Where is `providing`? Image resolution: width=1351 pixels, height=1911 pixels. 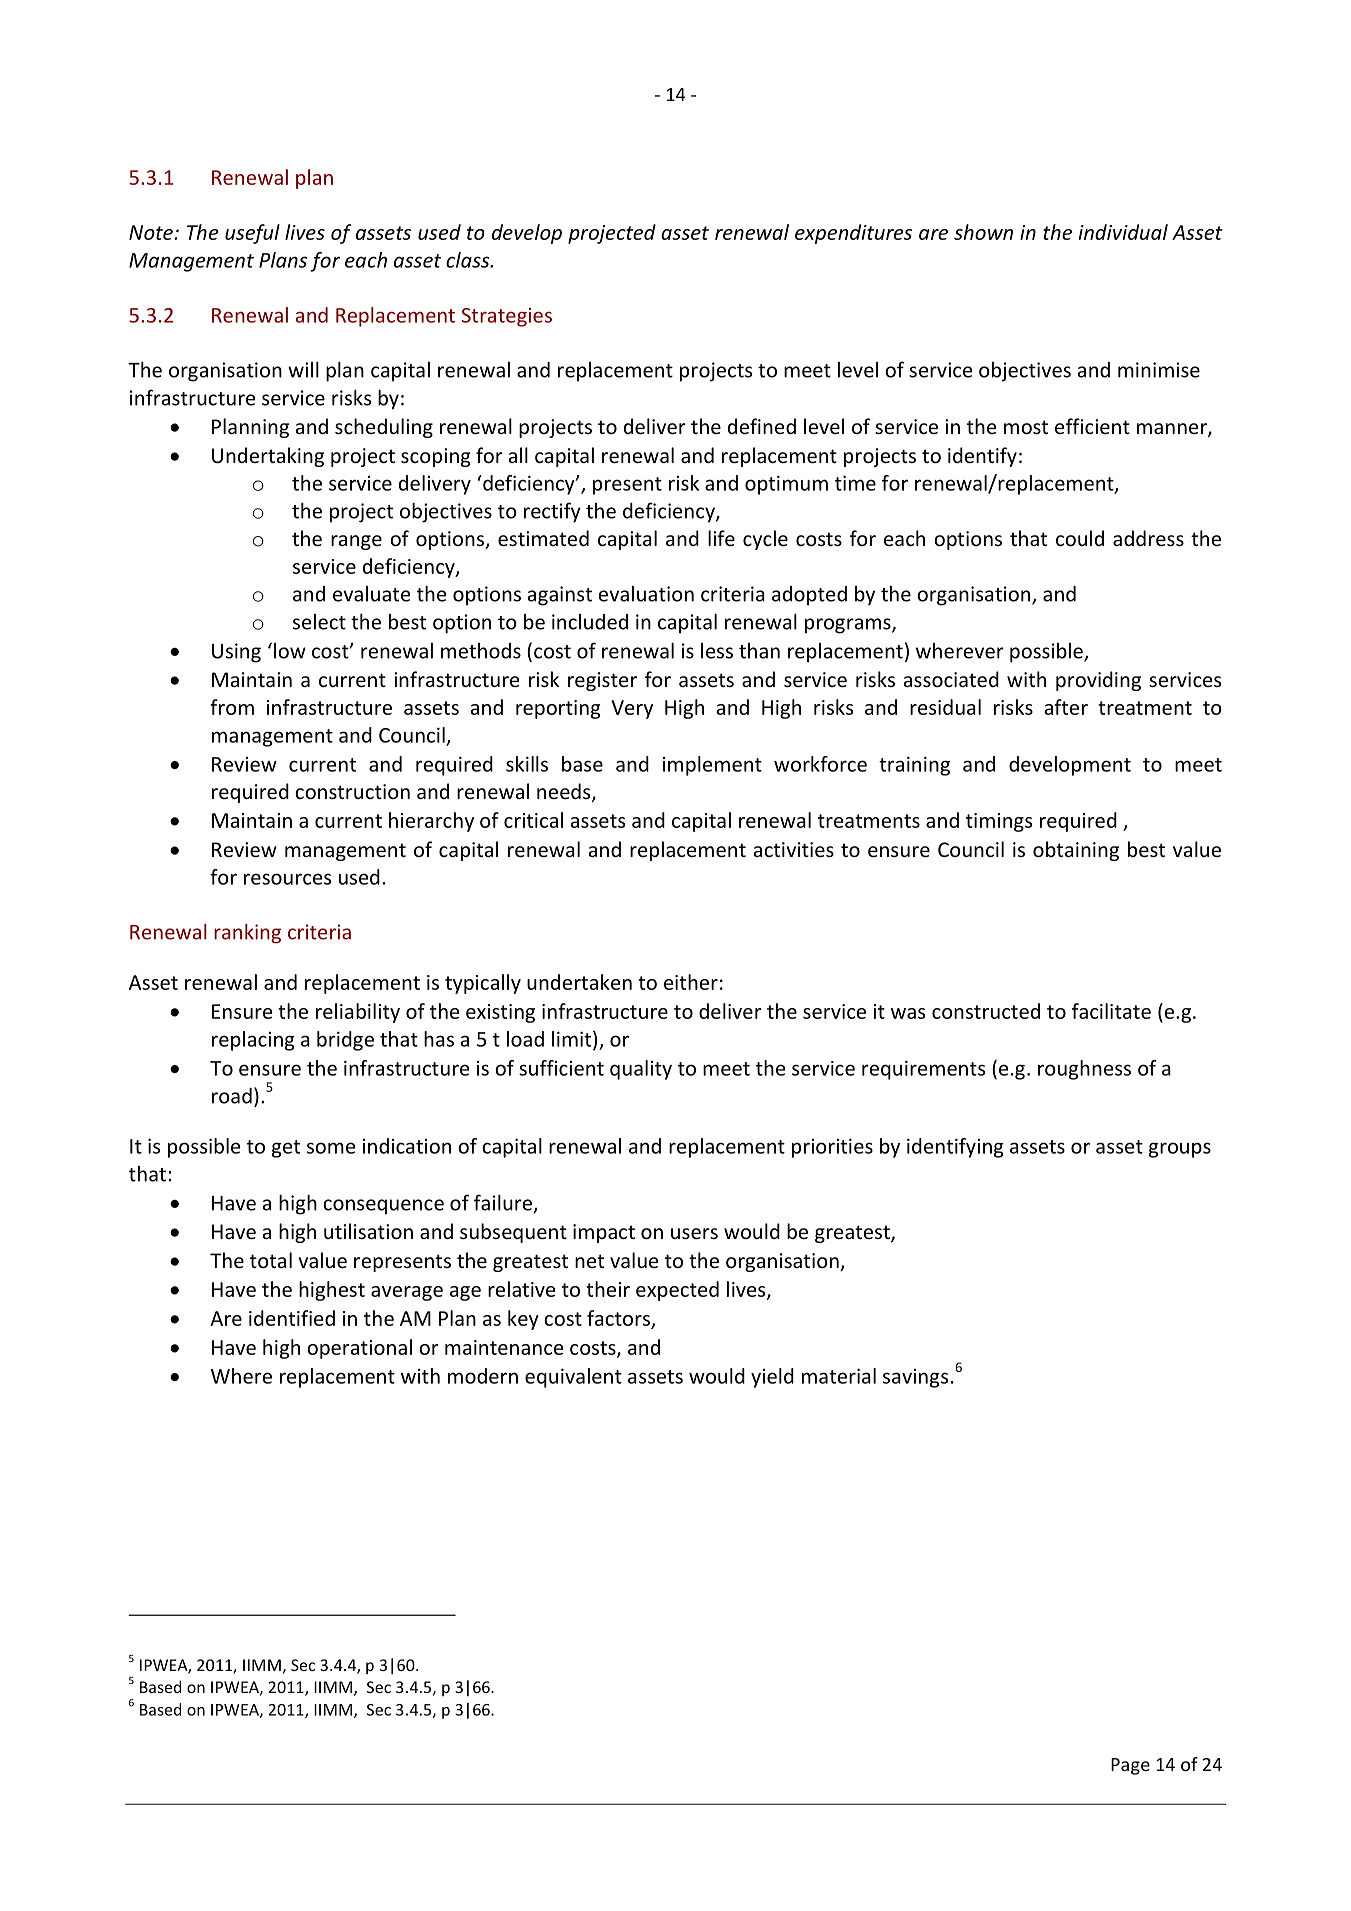
providing is located at coordinates (1098, 681).
